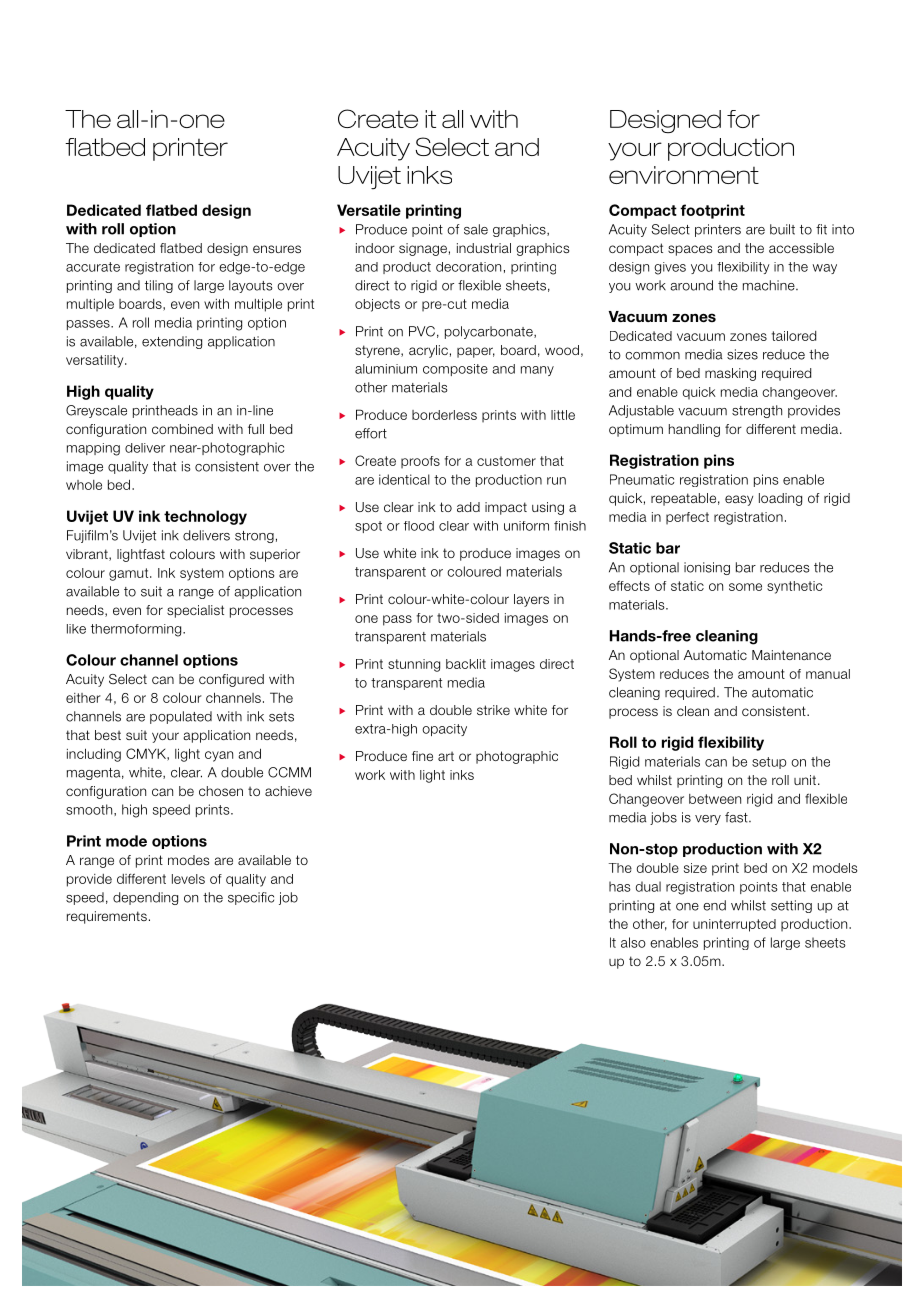  Describe the element at coordinates (734, 925) in the screenshot. I see `uninterrupted` at that location.
